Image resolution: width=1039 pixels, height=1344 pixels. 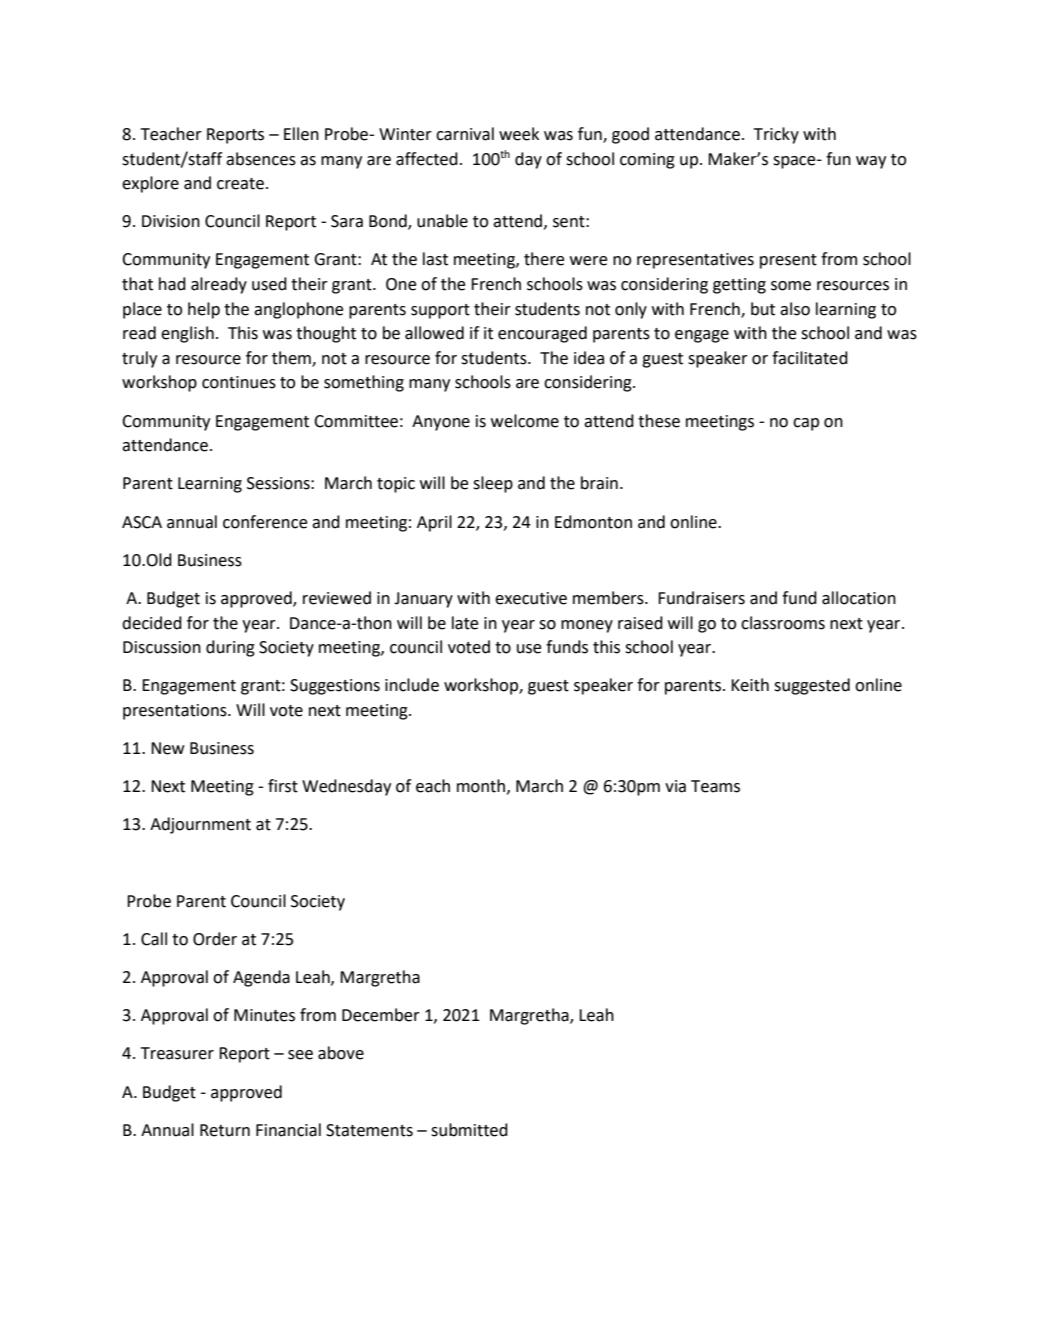 I want to click on cap, so click(x=806, y=424).
